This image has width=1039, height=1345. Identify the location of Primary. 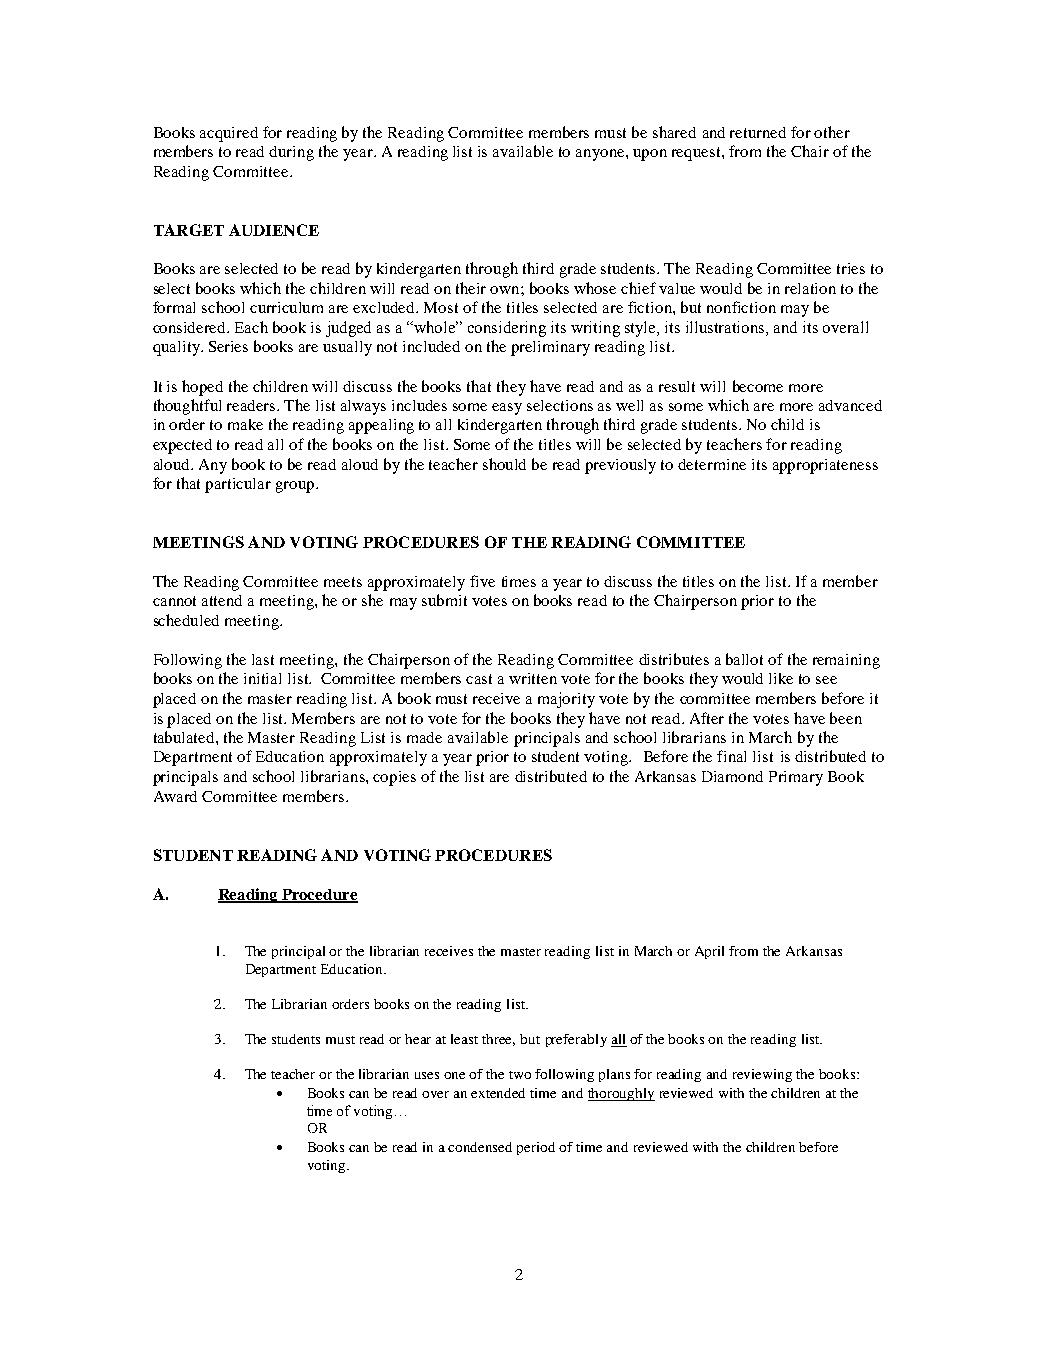
(796, 778).
